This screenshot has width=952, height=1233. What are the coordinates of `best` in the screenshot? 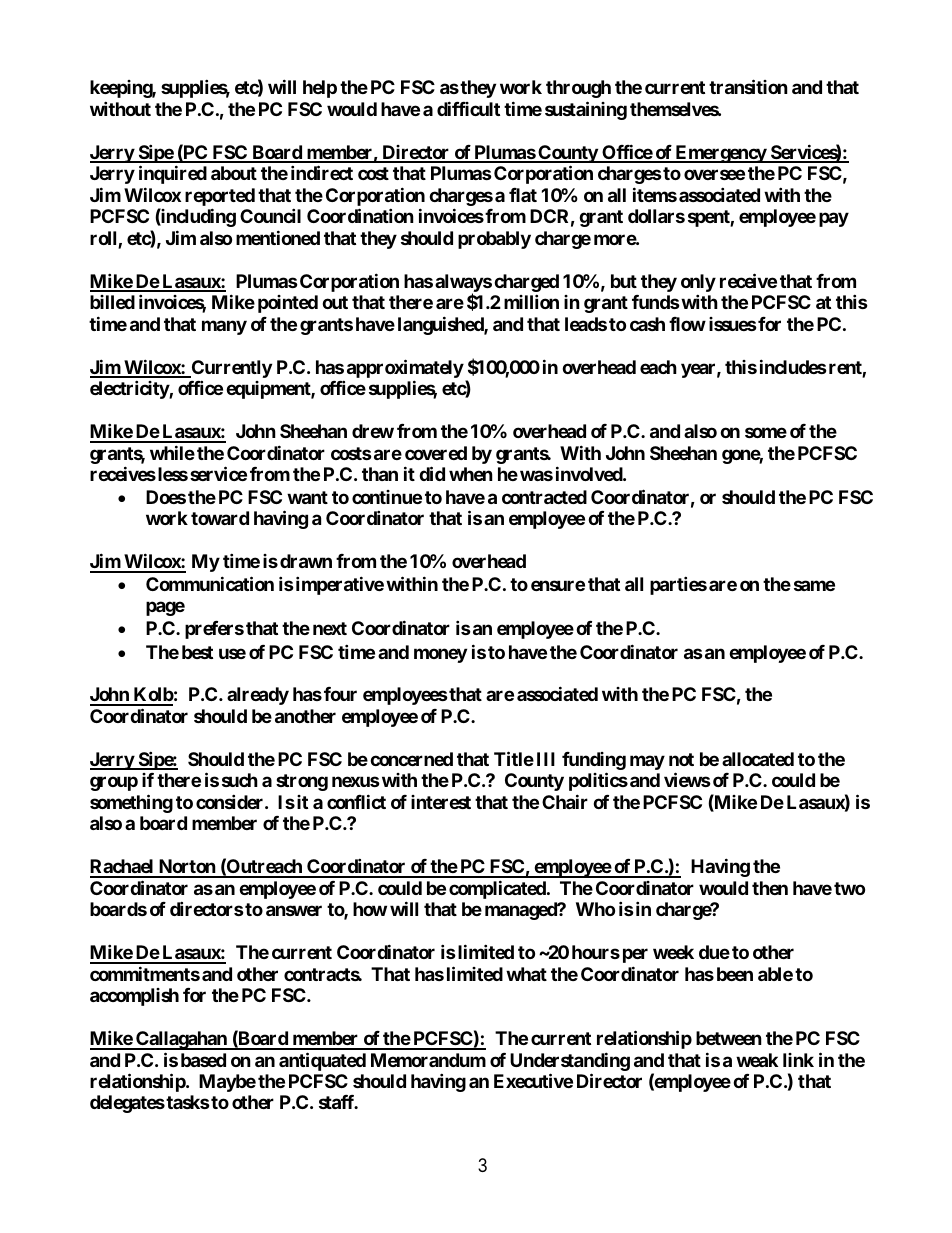 It's located at (197, 652).
